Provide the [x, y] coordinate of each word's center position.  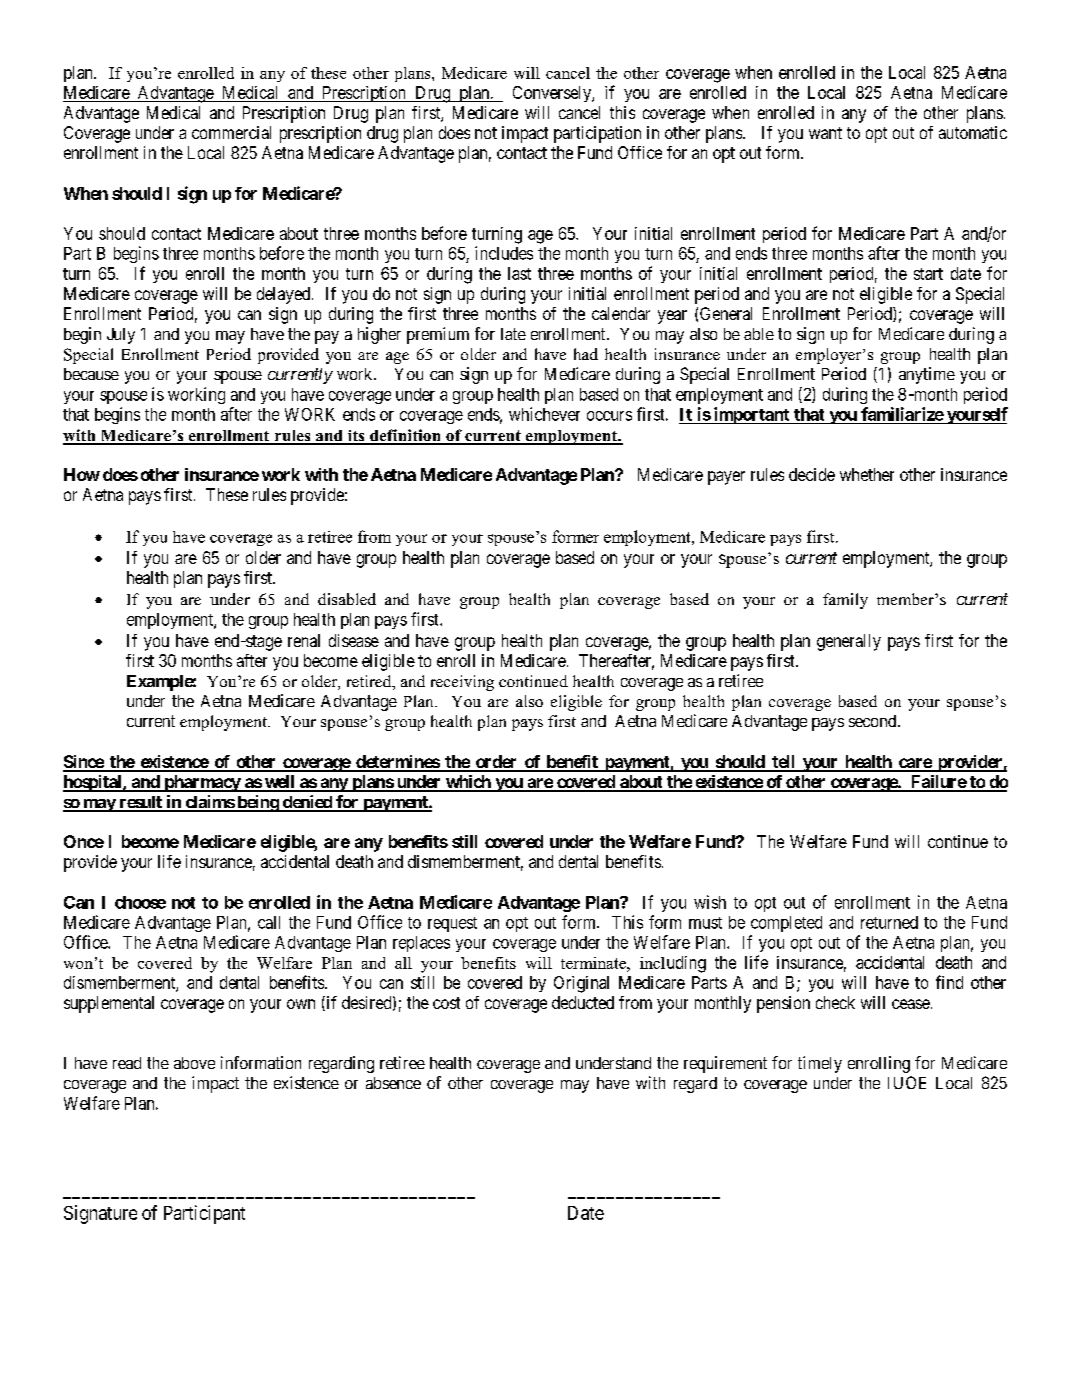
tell [784, 763]
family [845, 601]
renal [304, 640]
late [513, 334]
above [194, 1063]
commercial [231, 132]
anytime [927, 375]
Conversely [553, 94]
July [121, 336]
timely [820, 1064]
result [140, 803]
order [496, 763]
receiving [462, 683]
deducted [583, 1002]
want [825, 133]
